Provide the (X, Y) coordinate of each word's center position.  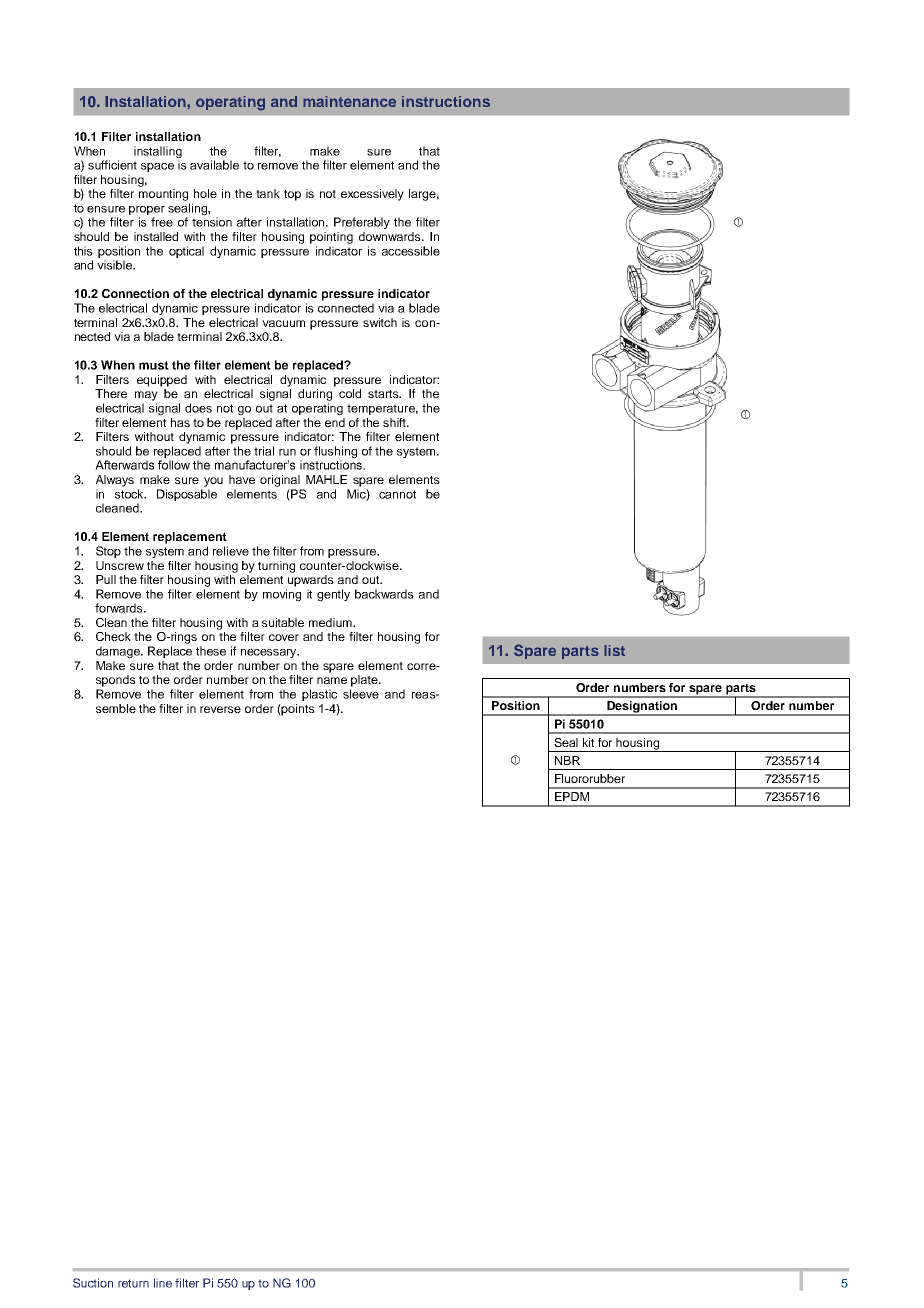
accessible (411, 251)
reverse (220, 709)
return (133, 1283)
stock (130, 494)
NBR (567, 760)
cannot (397, 494)
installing (158, 153)
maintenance (349, 101)
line (163, 1283)
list (614, 650)
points (297, 710)
